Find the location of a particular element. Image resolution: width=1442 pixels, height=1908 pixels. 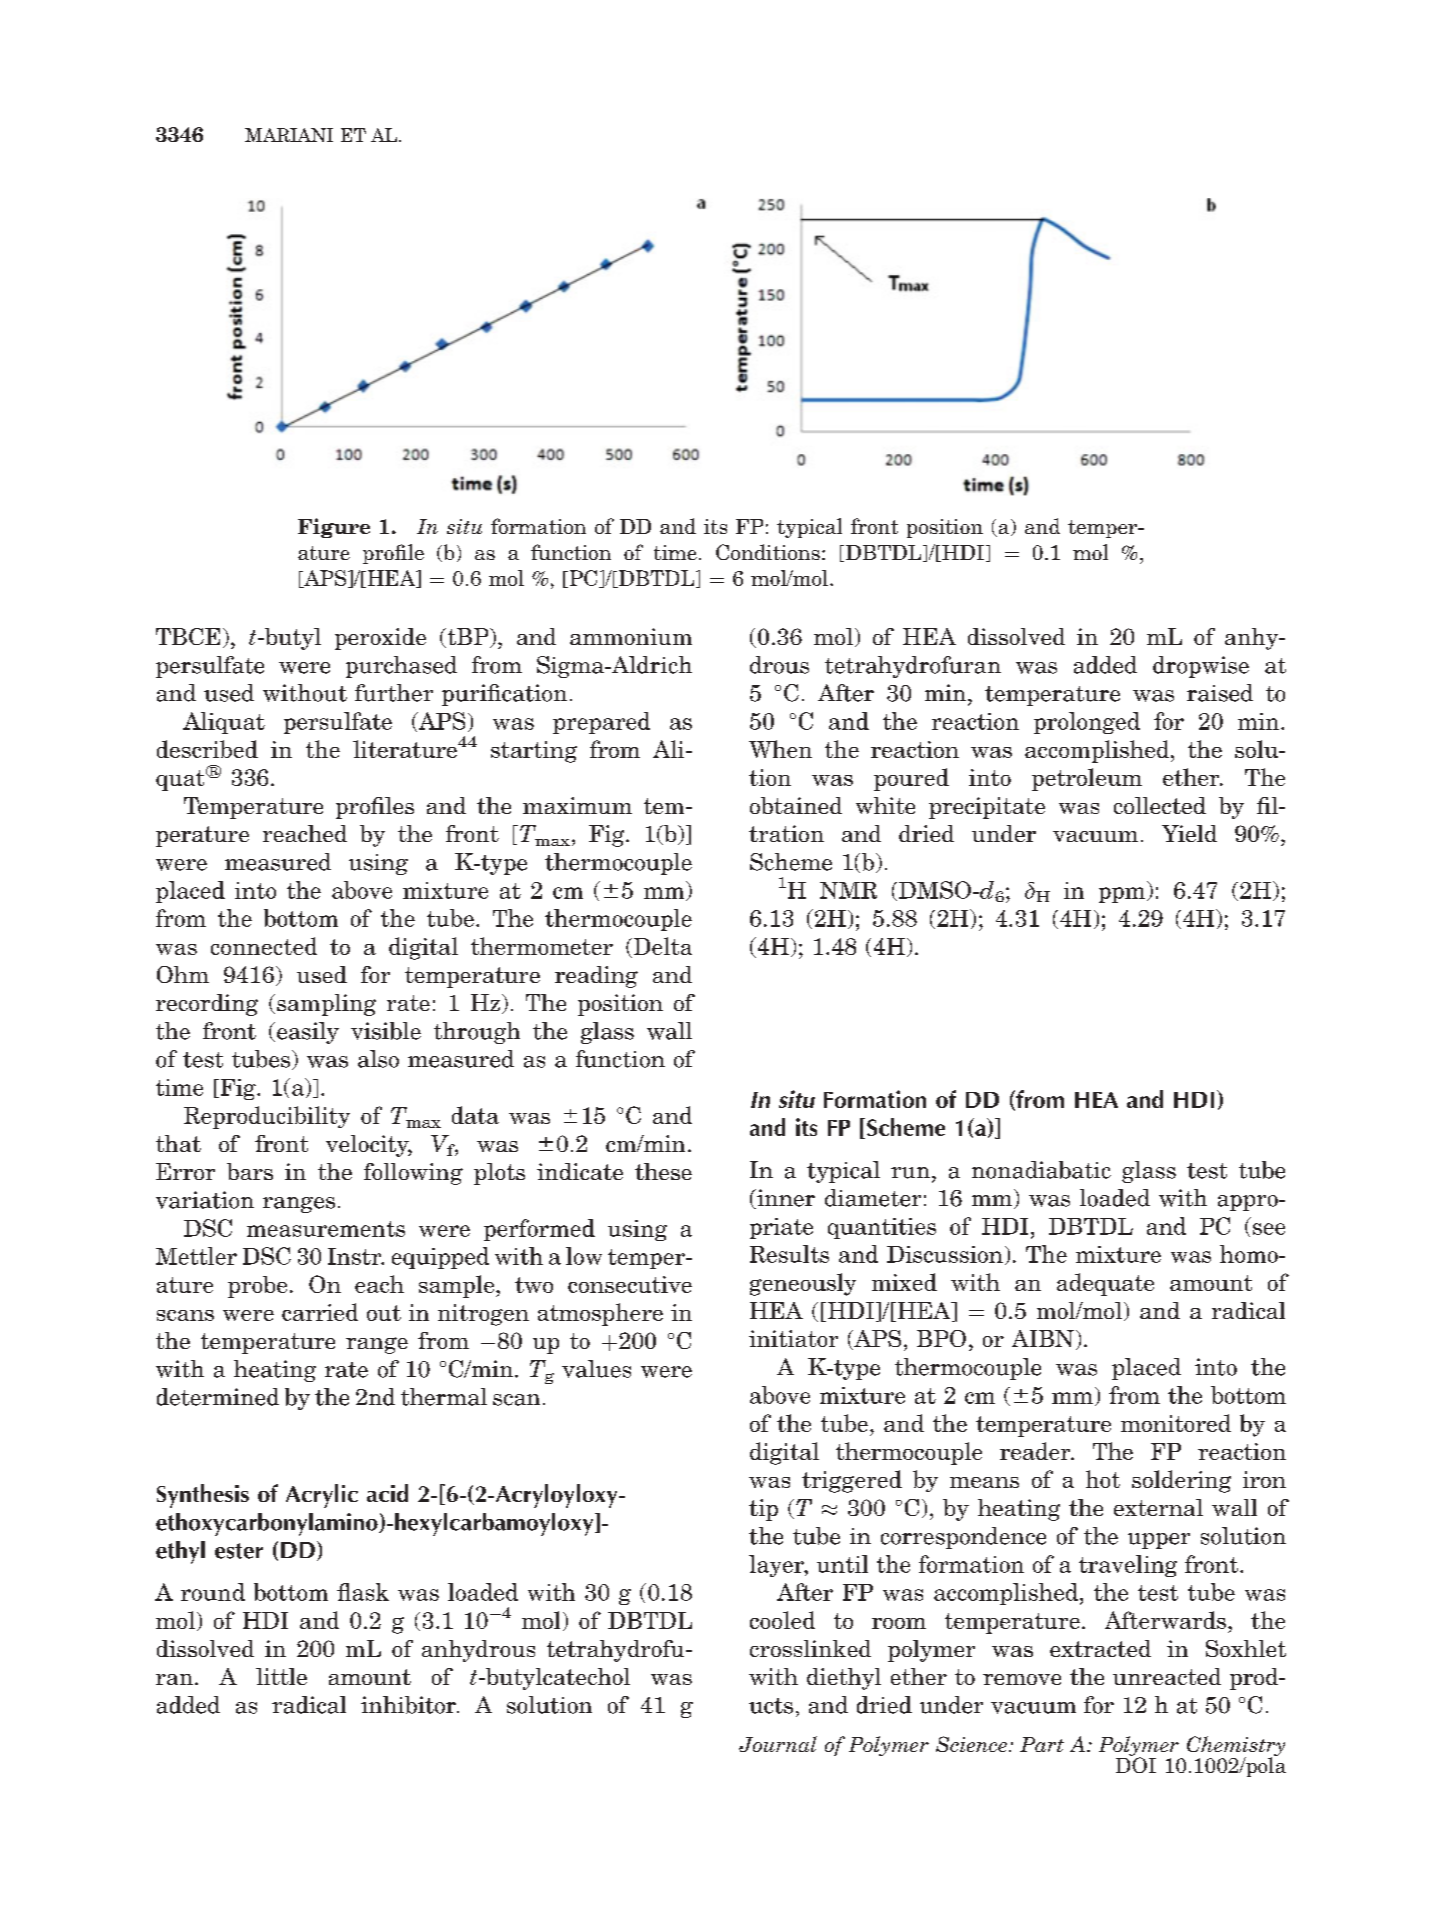

ppm is located at coordinates (1123, 895).
